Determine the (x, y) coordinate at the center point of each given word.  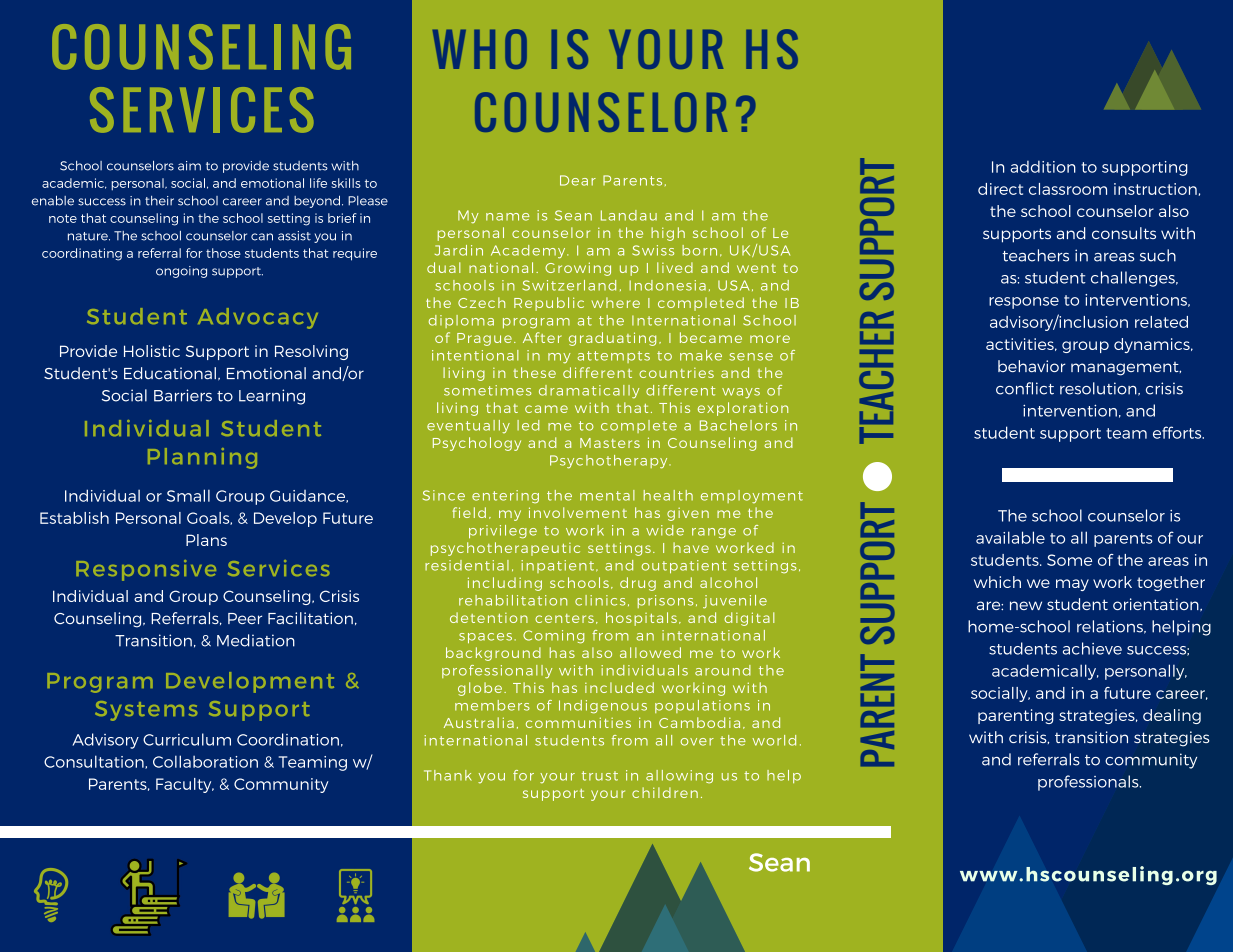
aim (189, 166)
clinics (600, 600)
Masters (610, 443)
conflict (1025, 388)
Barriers (183, 395)
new (1026, 605)
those (223, 253)
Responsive (146, 570)
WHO (480, 49)
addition (1043, 166)
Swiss (653, 250)
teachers (1035, 255)
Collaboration (205, 761)
